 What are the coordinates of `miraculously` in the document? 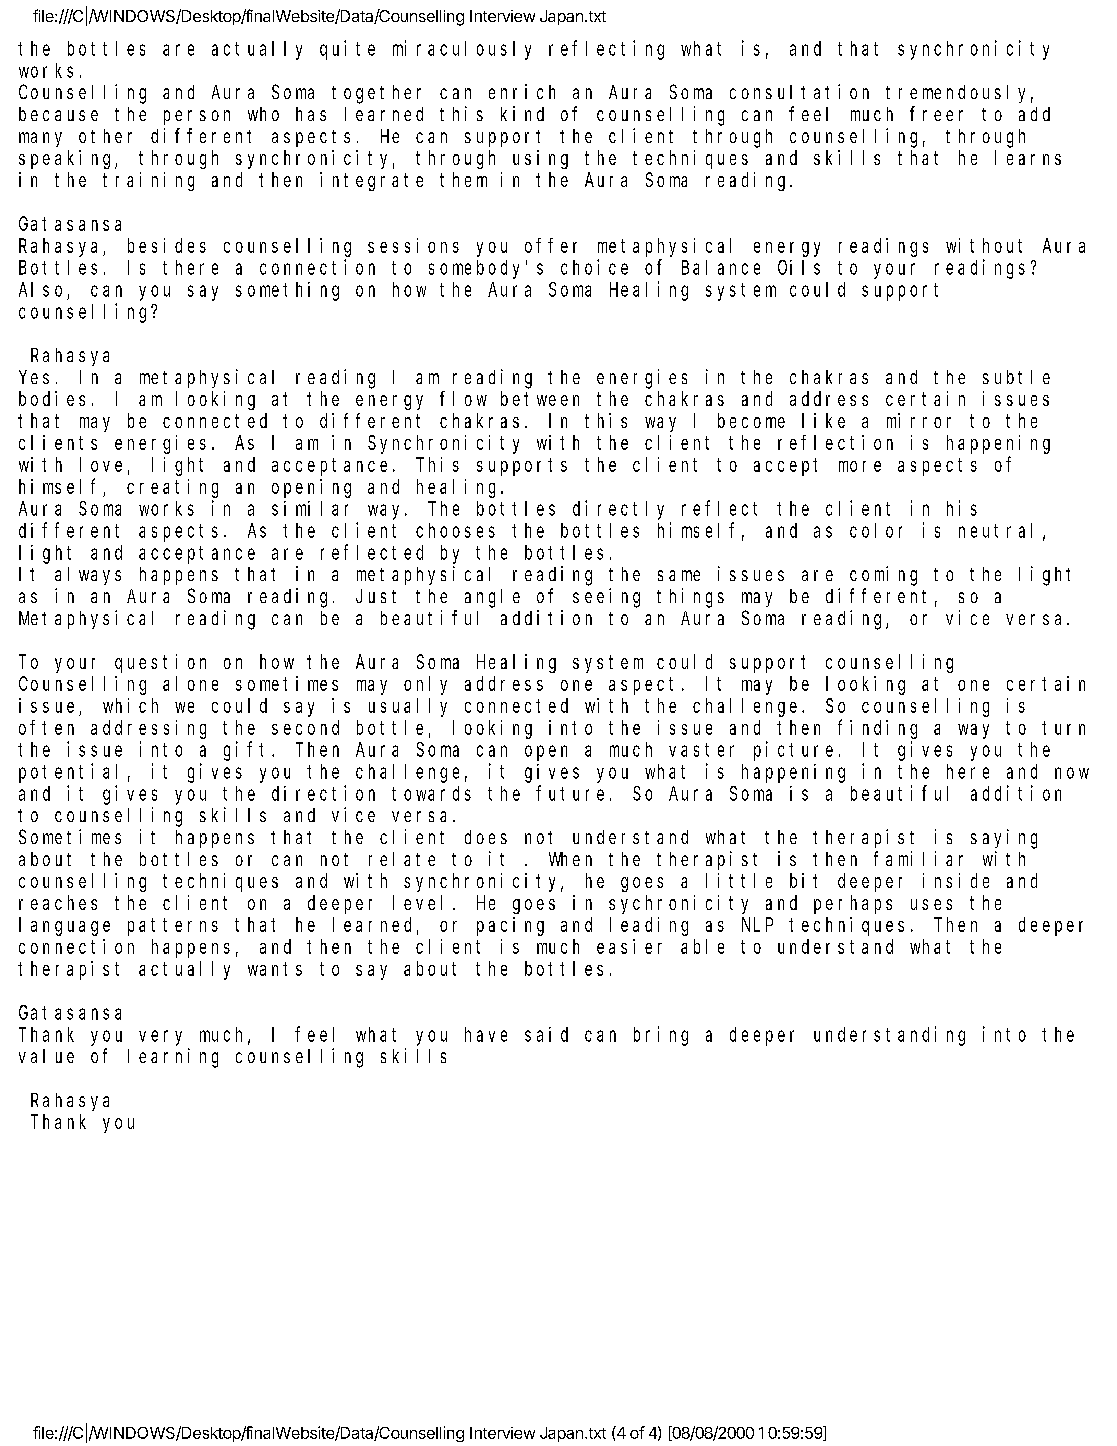 It's located at (462, 50).
